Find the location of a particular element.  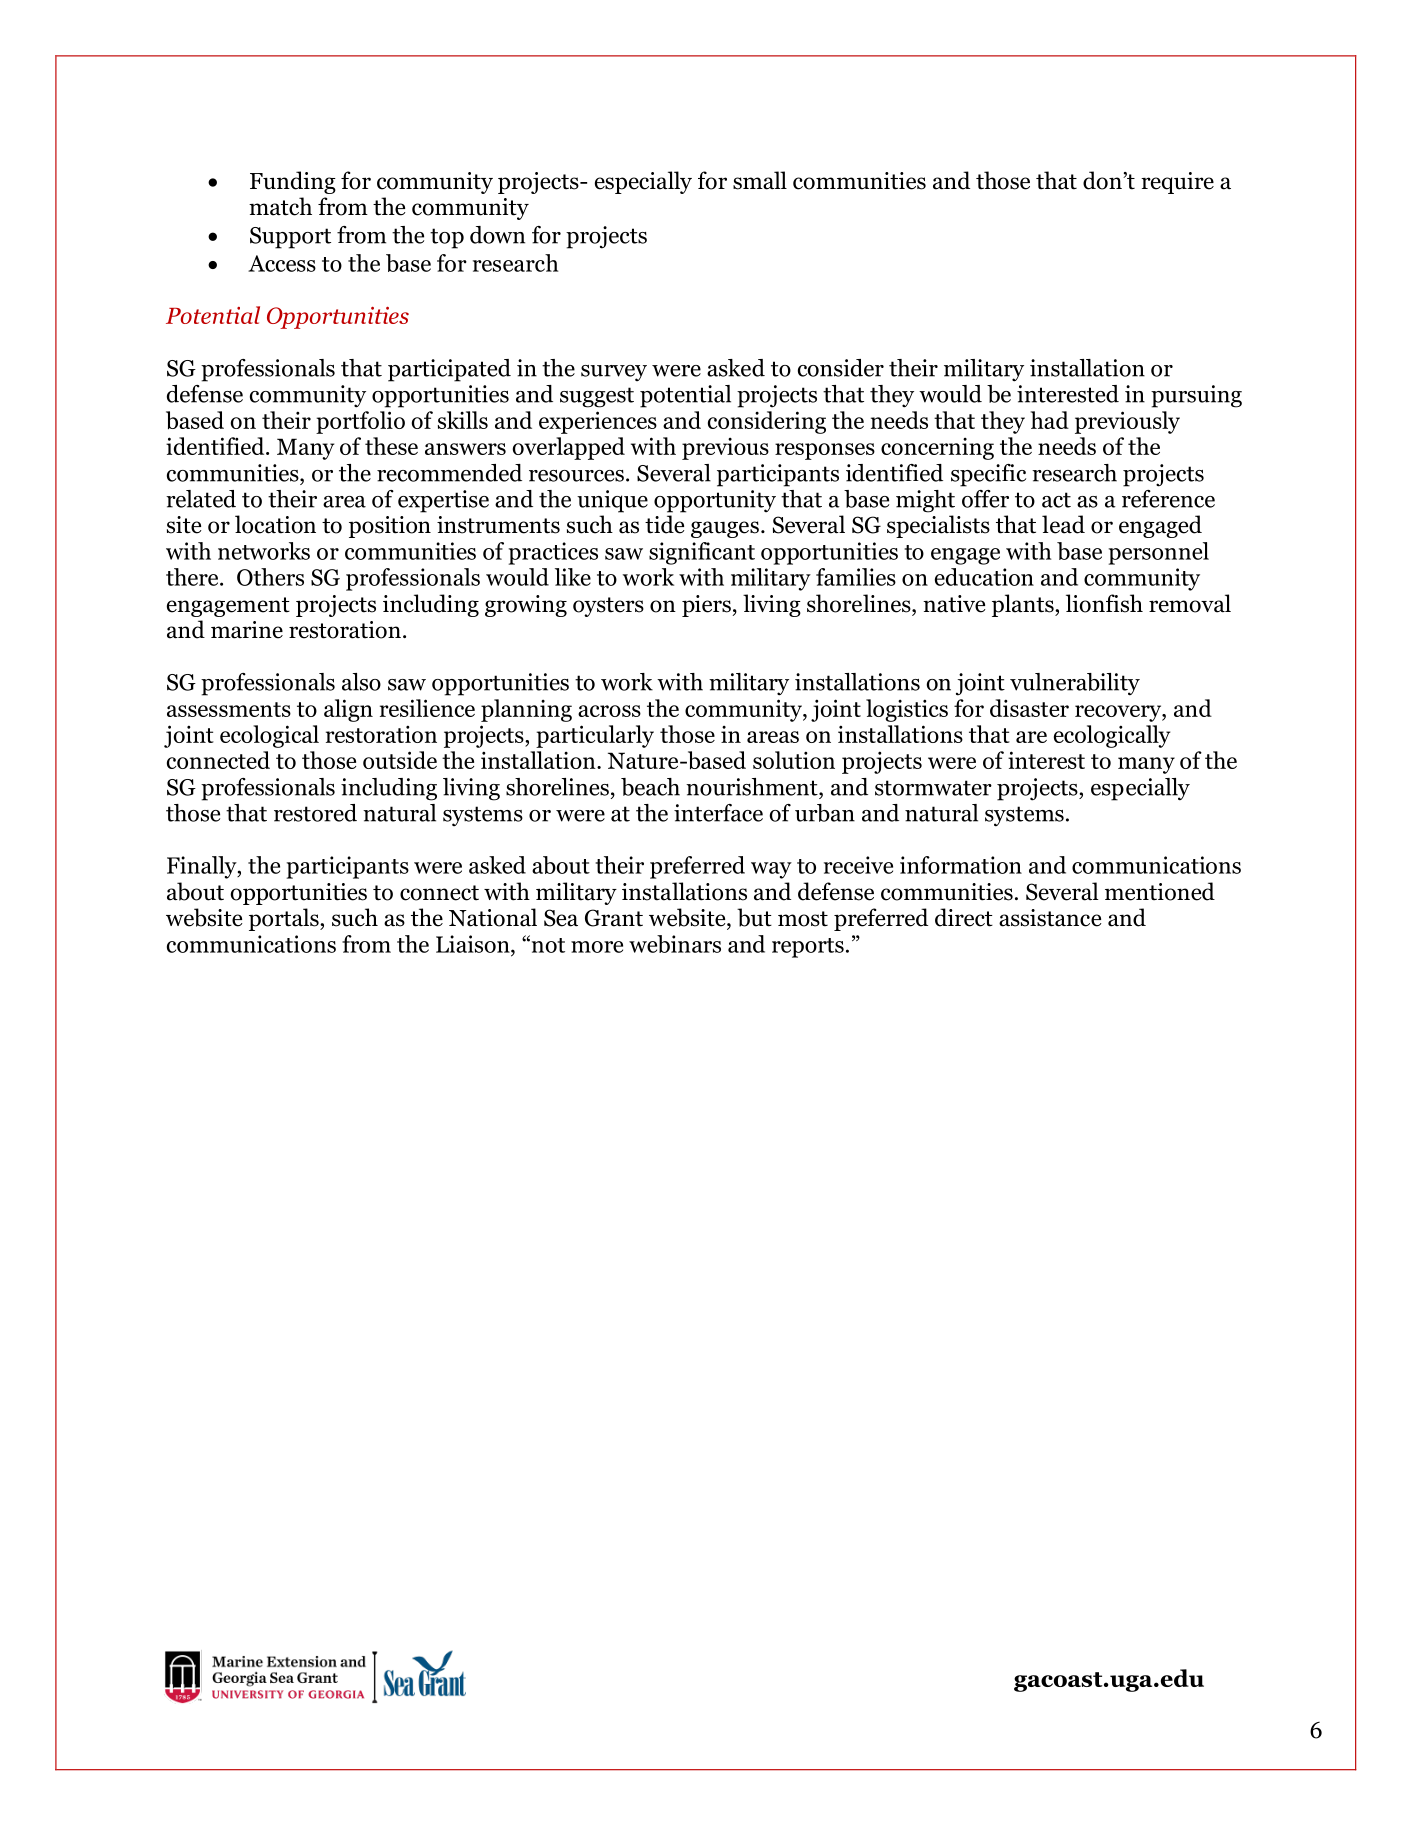

outside is located at coordinates (400, 760).
